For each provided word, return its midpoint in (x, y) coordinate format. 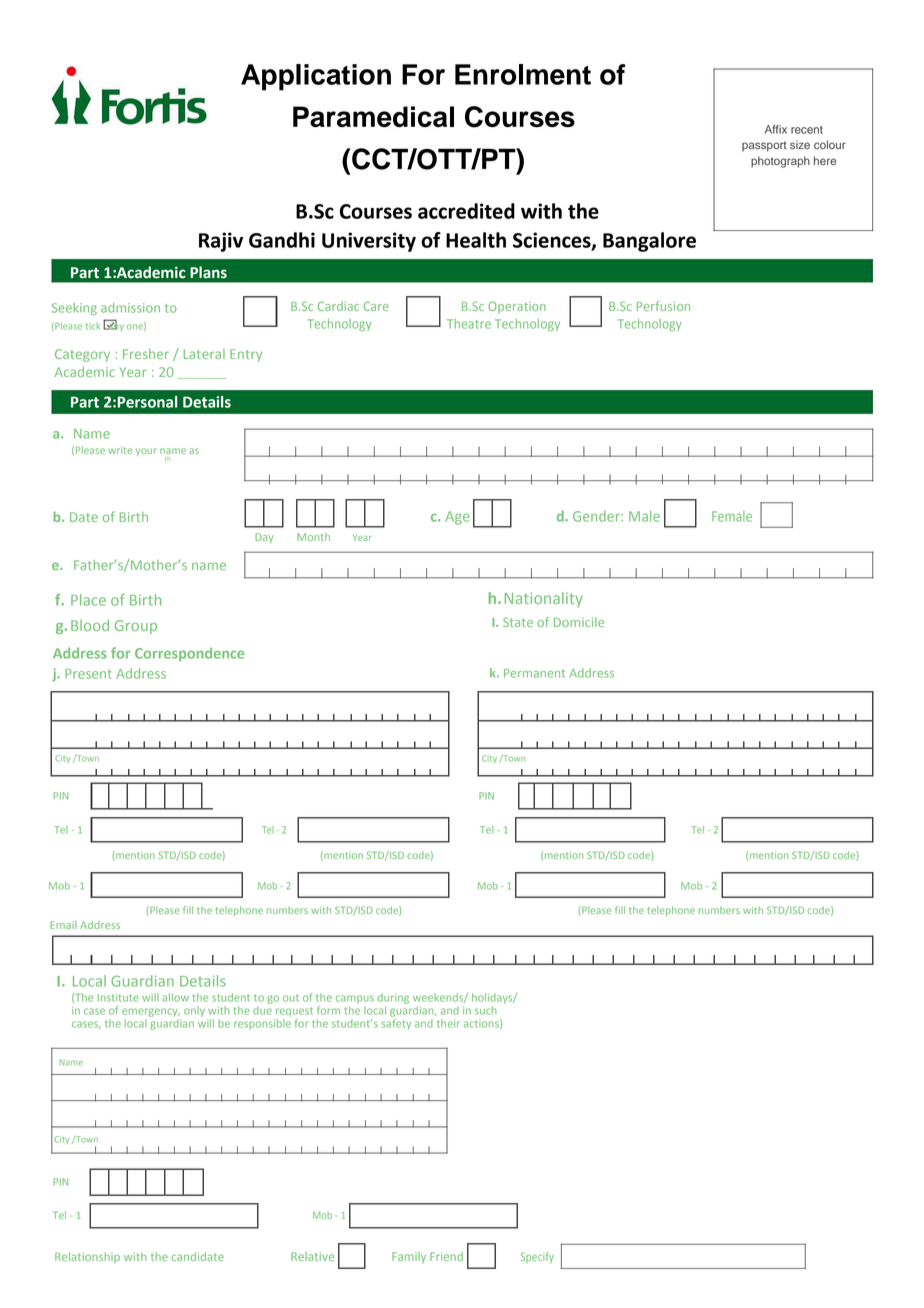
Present (88, 674)
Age (457, 518)
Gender (597, 516)
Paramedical (373, 117)
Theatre (469, 324)
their (448, 1023)
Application (316, 77)
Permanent (534, 673)
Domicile (579, 622)
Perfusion (663, 306)
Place (88, 600)
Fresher (146, 354)
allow (176, 997)
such (486, 1010)
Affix (776, 129)
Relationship (87, 1257)
